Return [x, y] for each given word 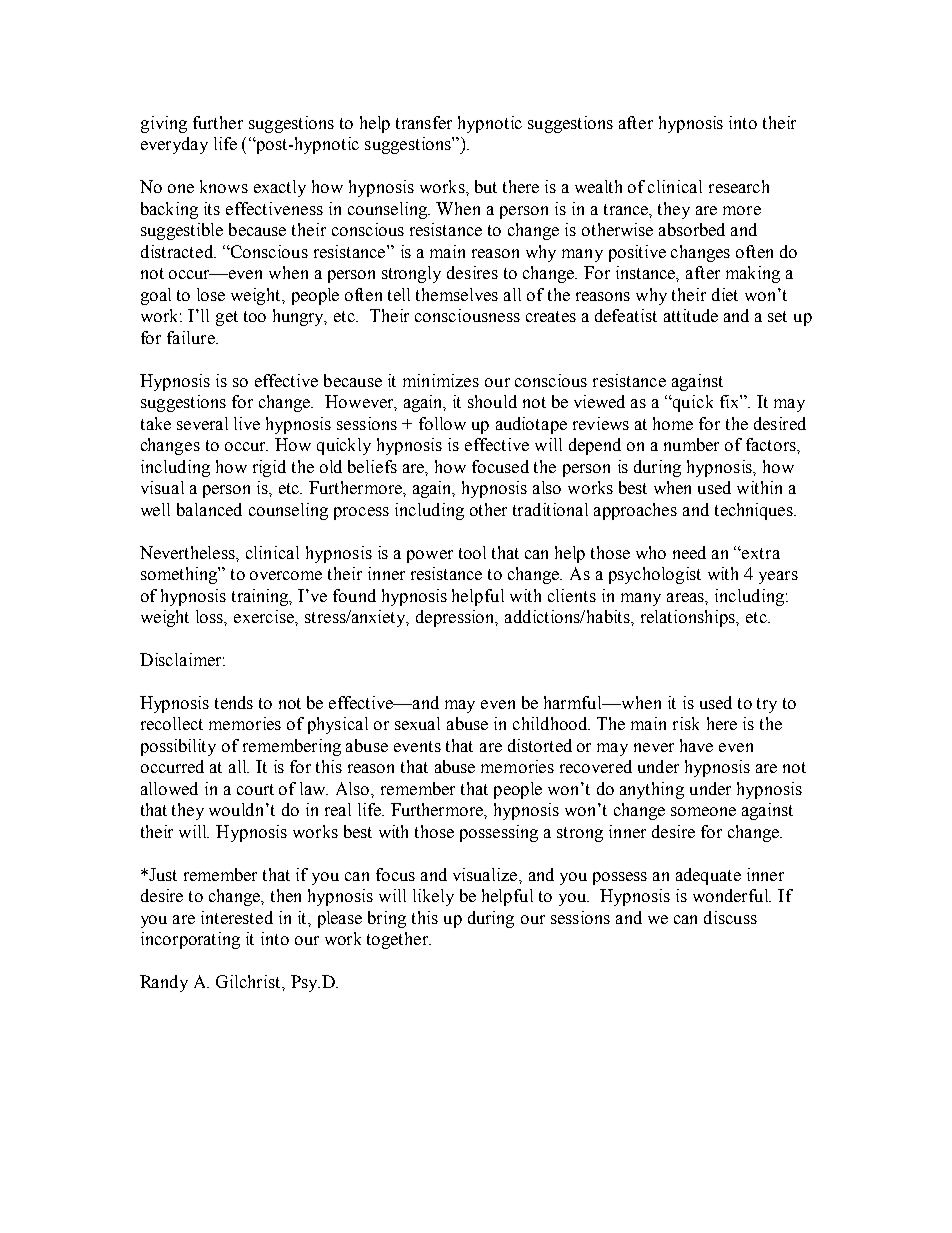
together [398, 940]
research [739, 186]
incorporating [190, 940]
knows [224, 186]
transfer [424, 122]
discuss [730, 917]
